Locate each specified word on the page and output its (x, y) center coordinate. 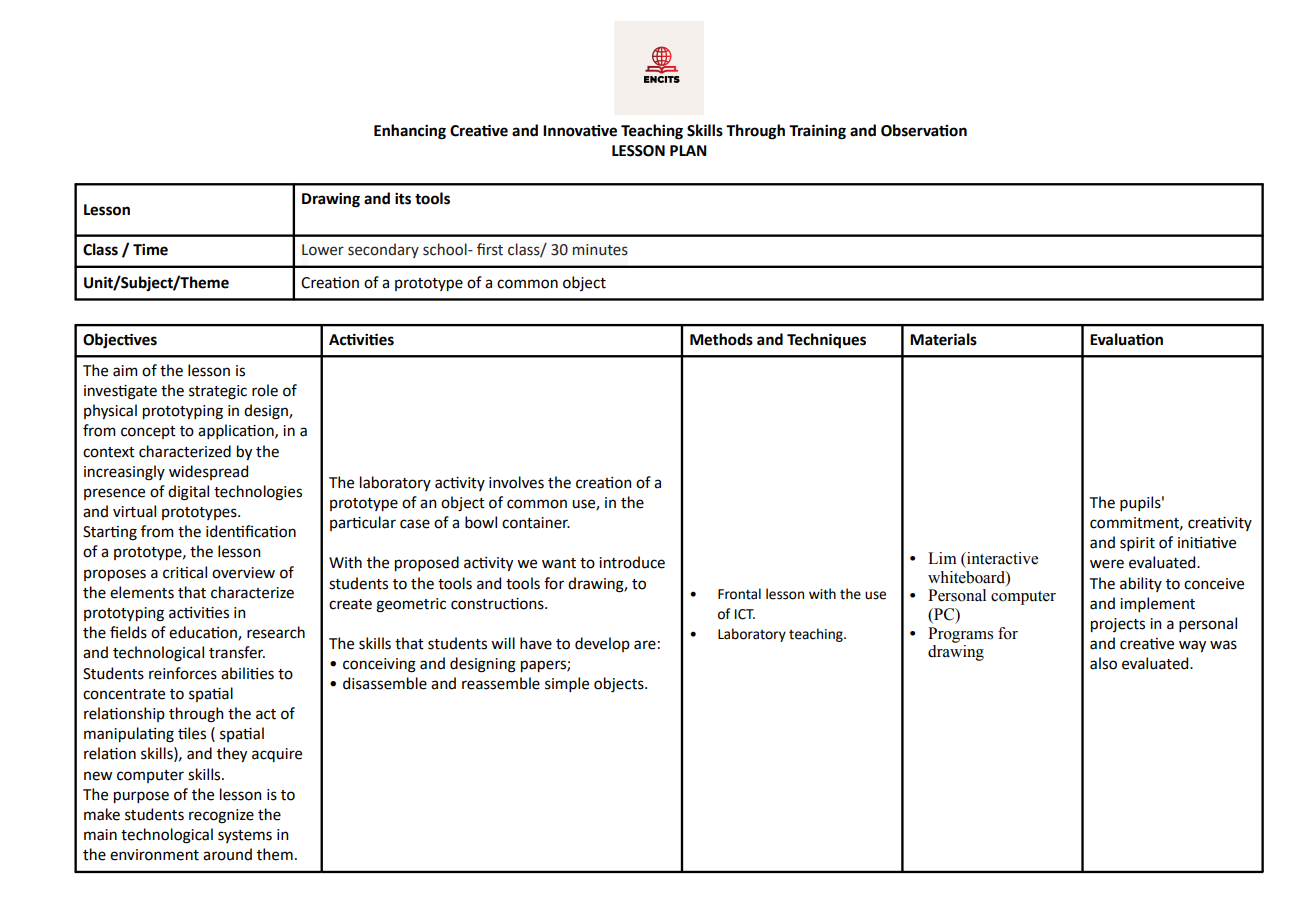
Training (817, 132)
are (645, 645)
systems (245, 836)
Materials (943, 339)
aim (125, 371)
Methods (721, 339)
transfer (237, 652)
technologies (258, 493)
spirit (1137, 544)
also (1103, 663)
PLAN (688, 150)
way (1192, 646)
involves (516, 482)
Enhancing (410, 132)
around (227, 854)
